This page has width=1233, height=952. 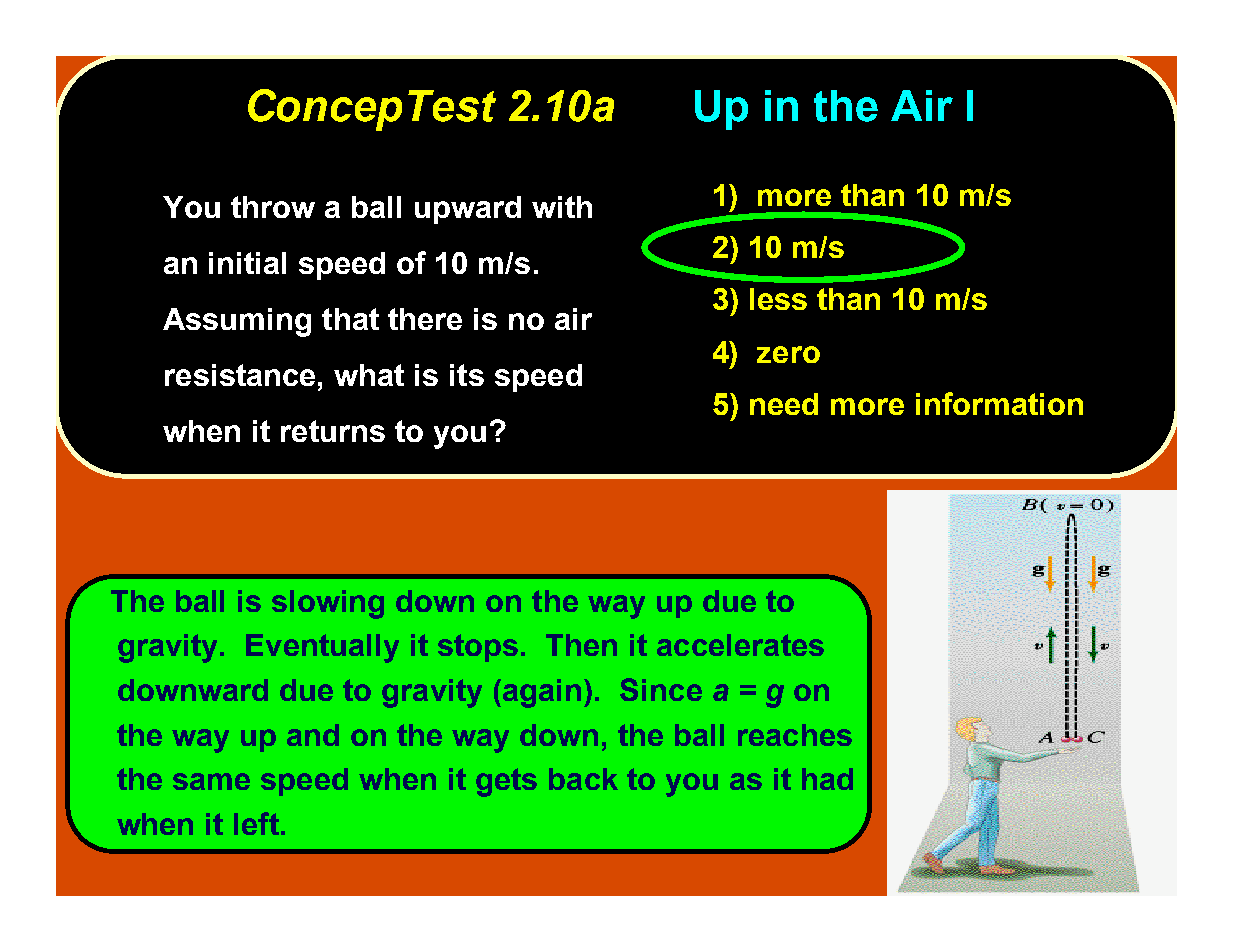 What do you see at coordinates (256, 823) in the page?
I see `left` at bounding box center [256, 823].
